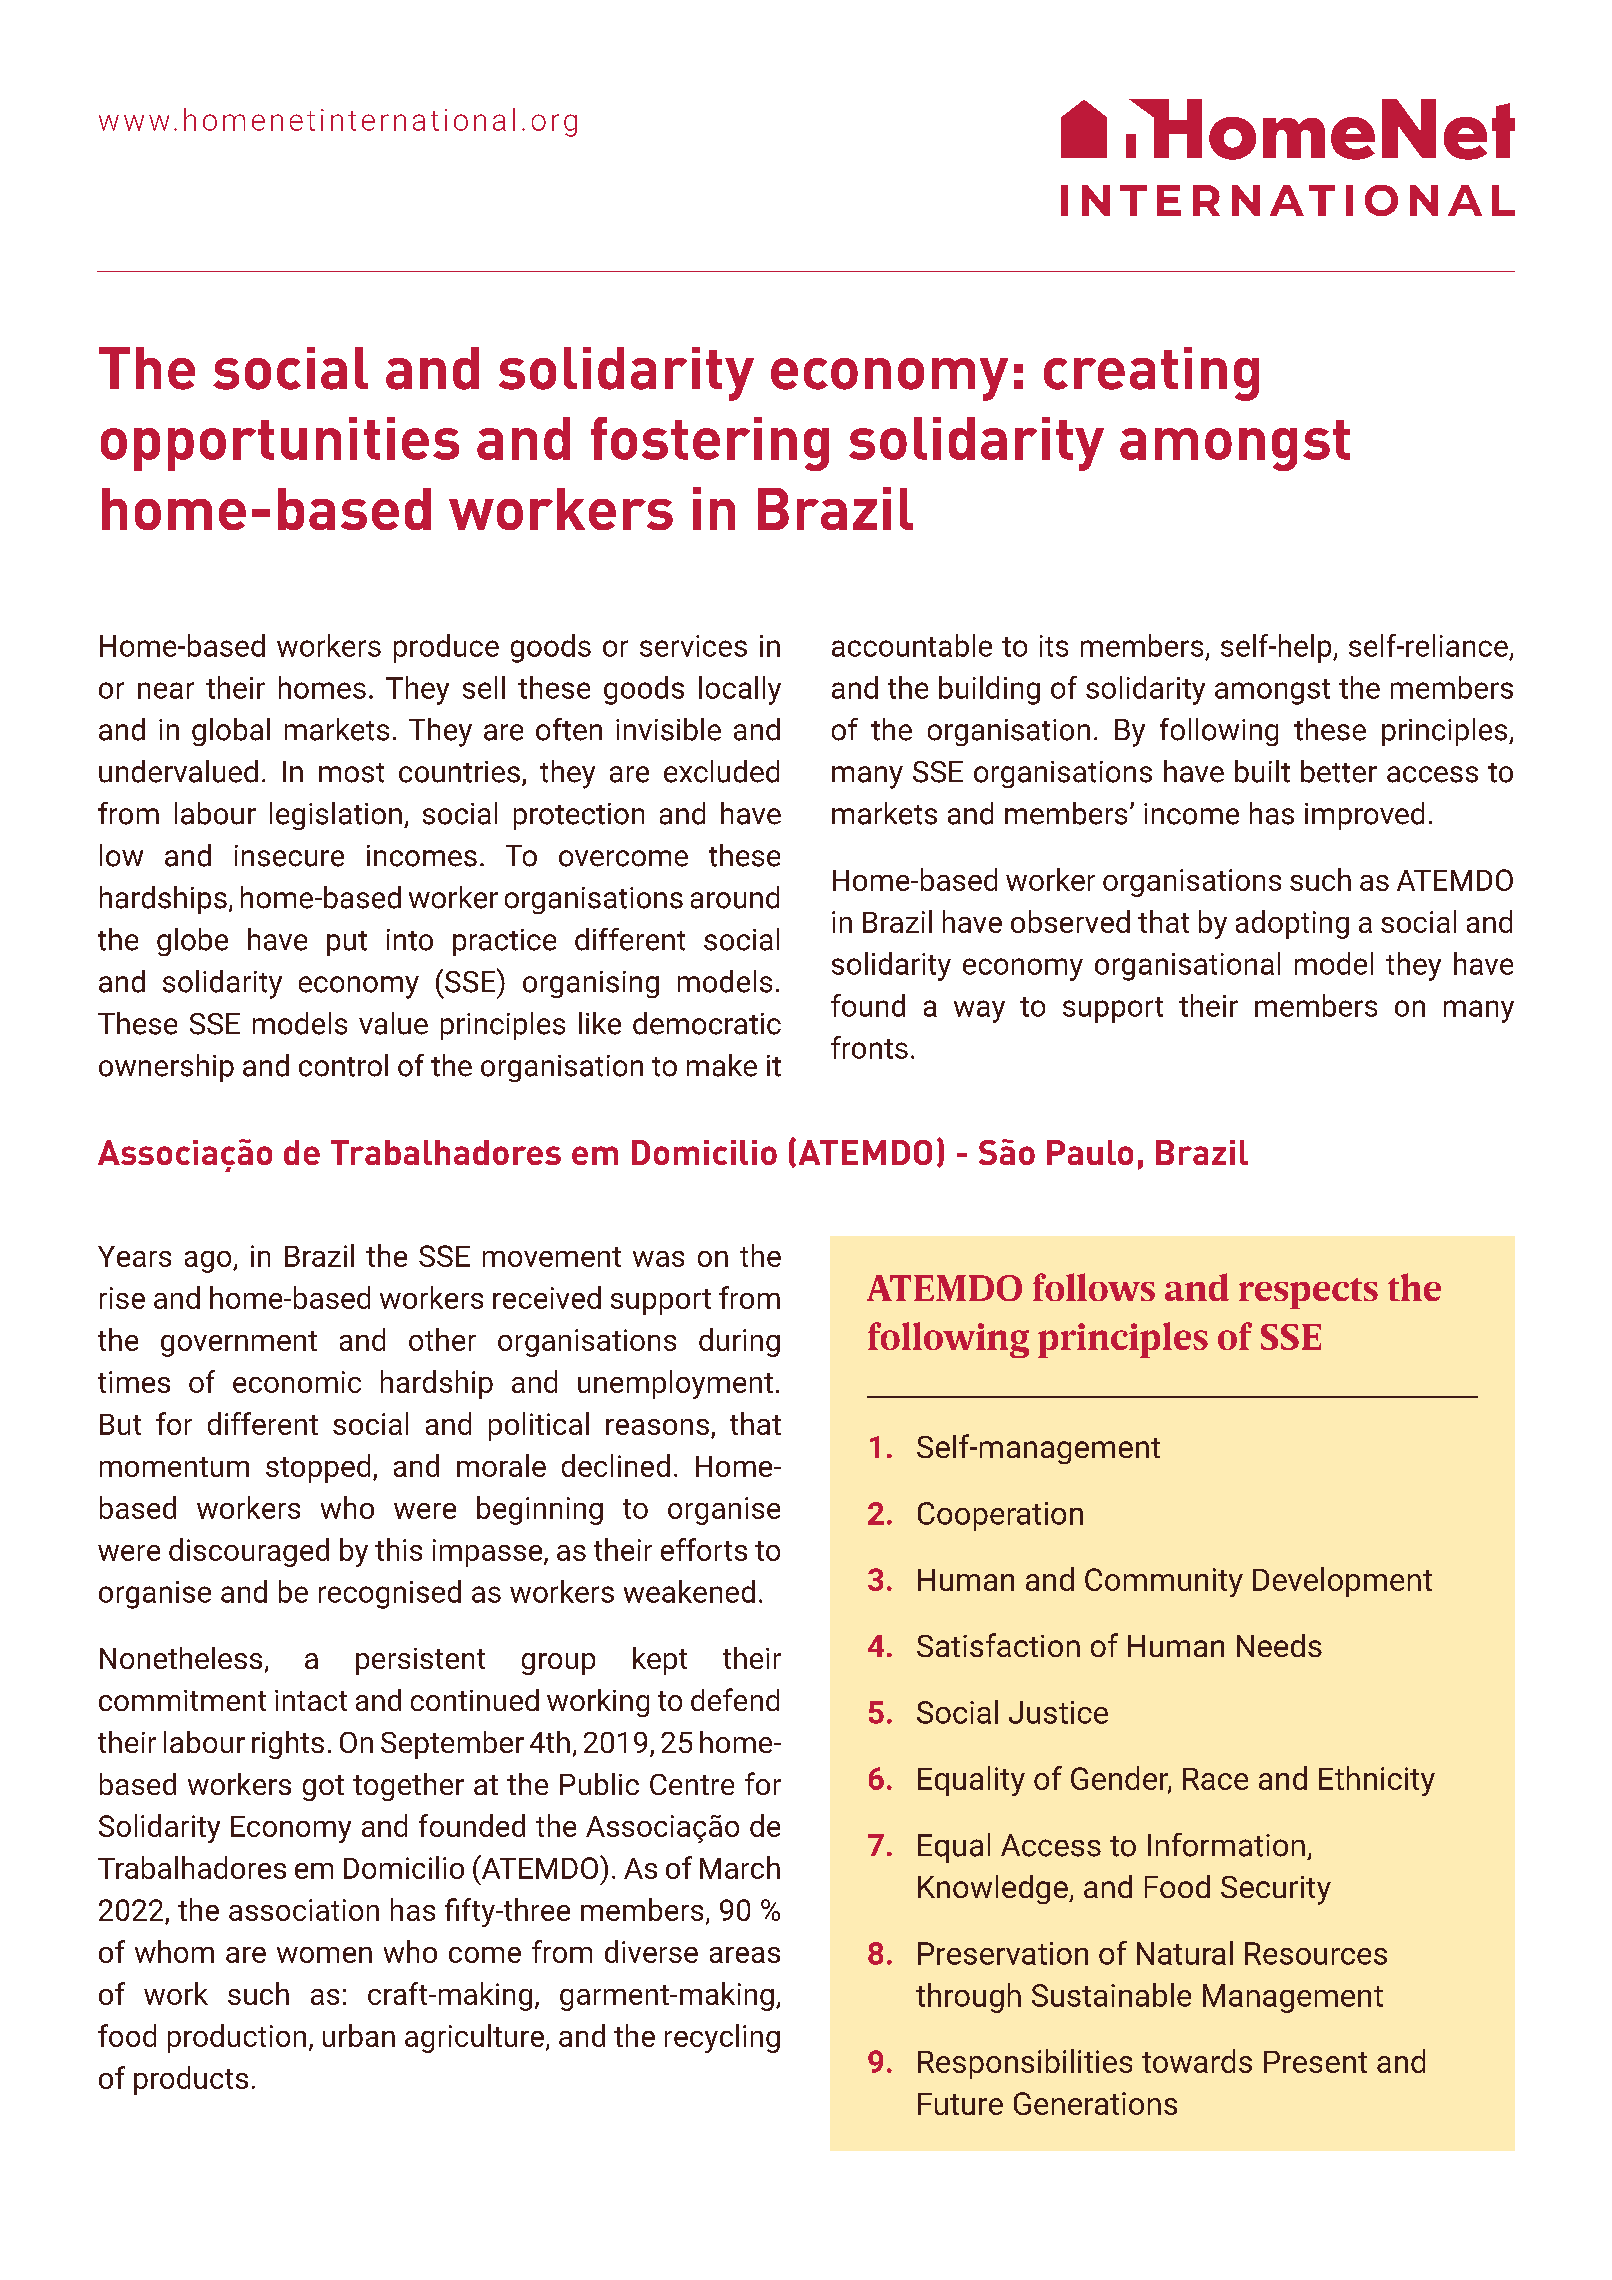 Image resolution: width=1612 pixels, height=2280 pixels. Describe the element at coordinates (1197, 2061) in the screenshot. I see `towards` at that location.
